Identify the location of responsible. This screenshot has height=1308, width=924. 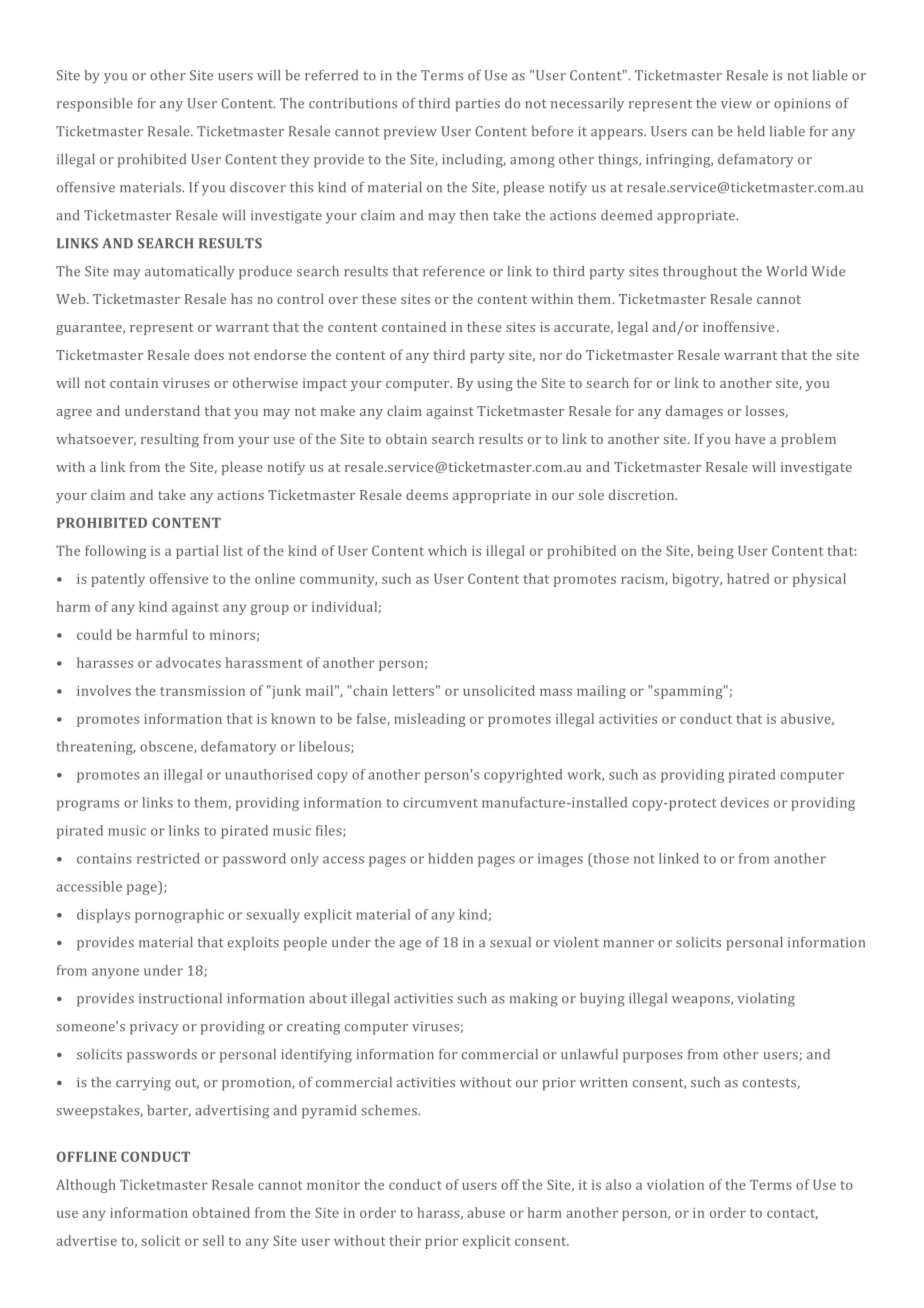
(95, 105).
